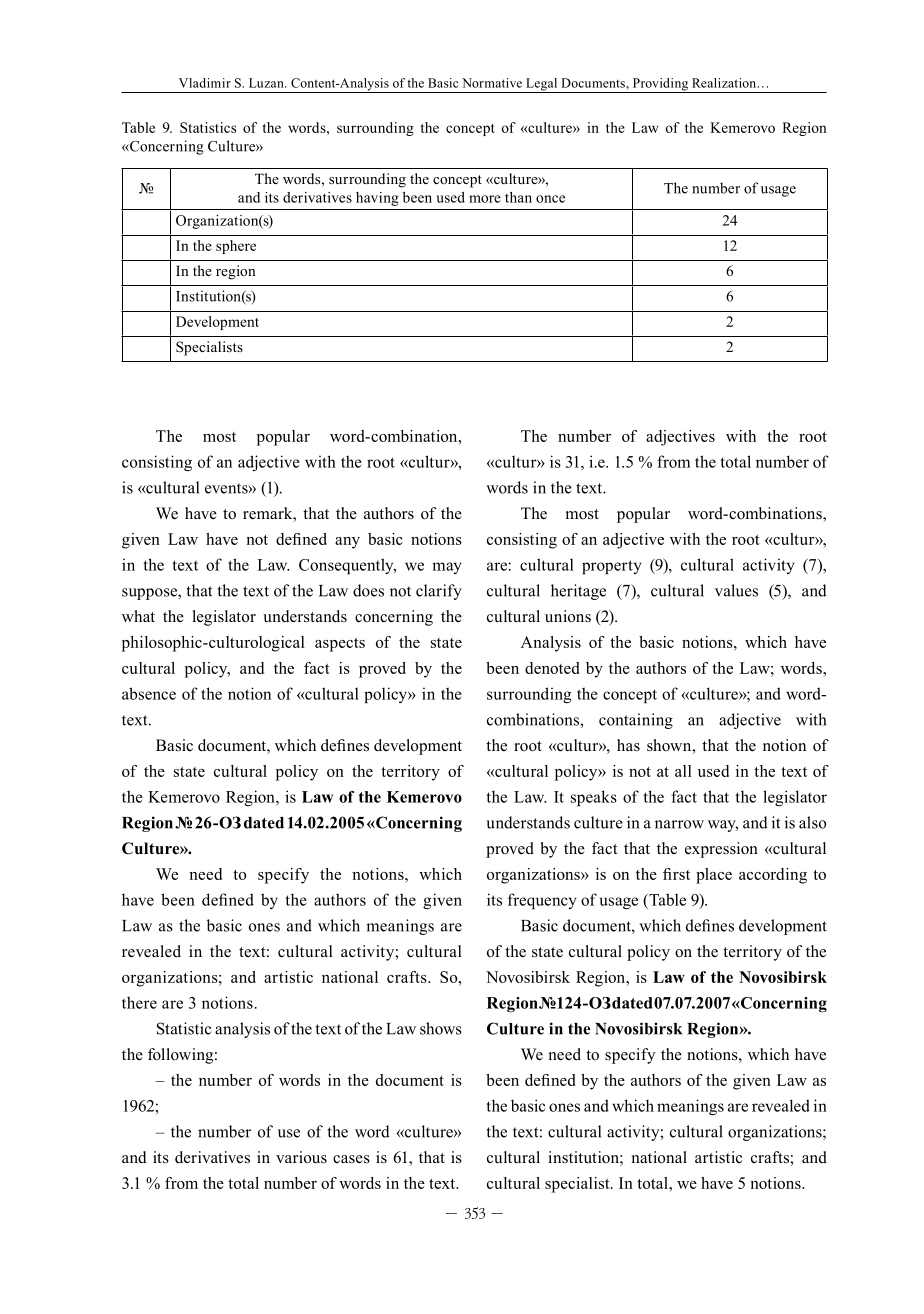 The width and height of the image is (924, 1314). I want to click on shows, so click(441, 1028).
